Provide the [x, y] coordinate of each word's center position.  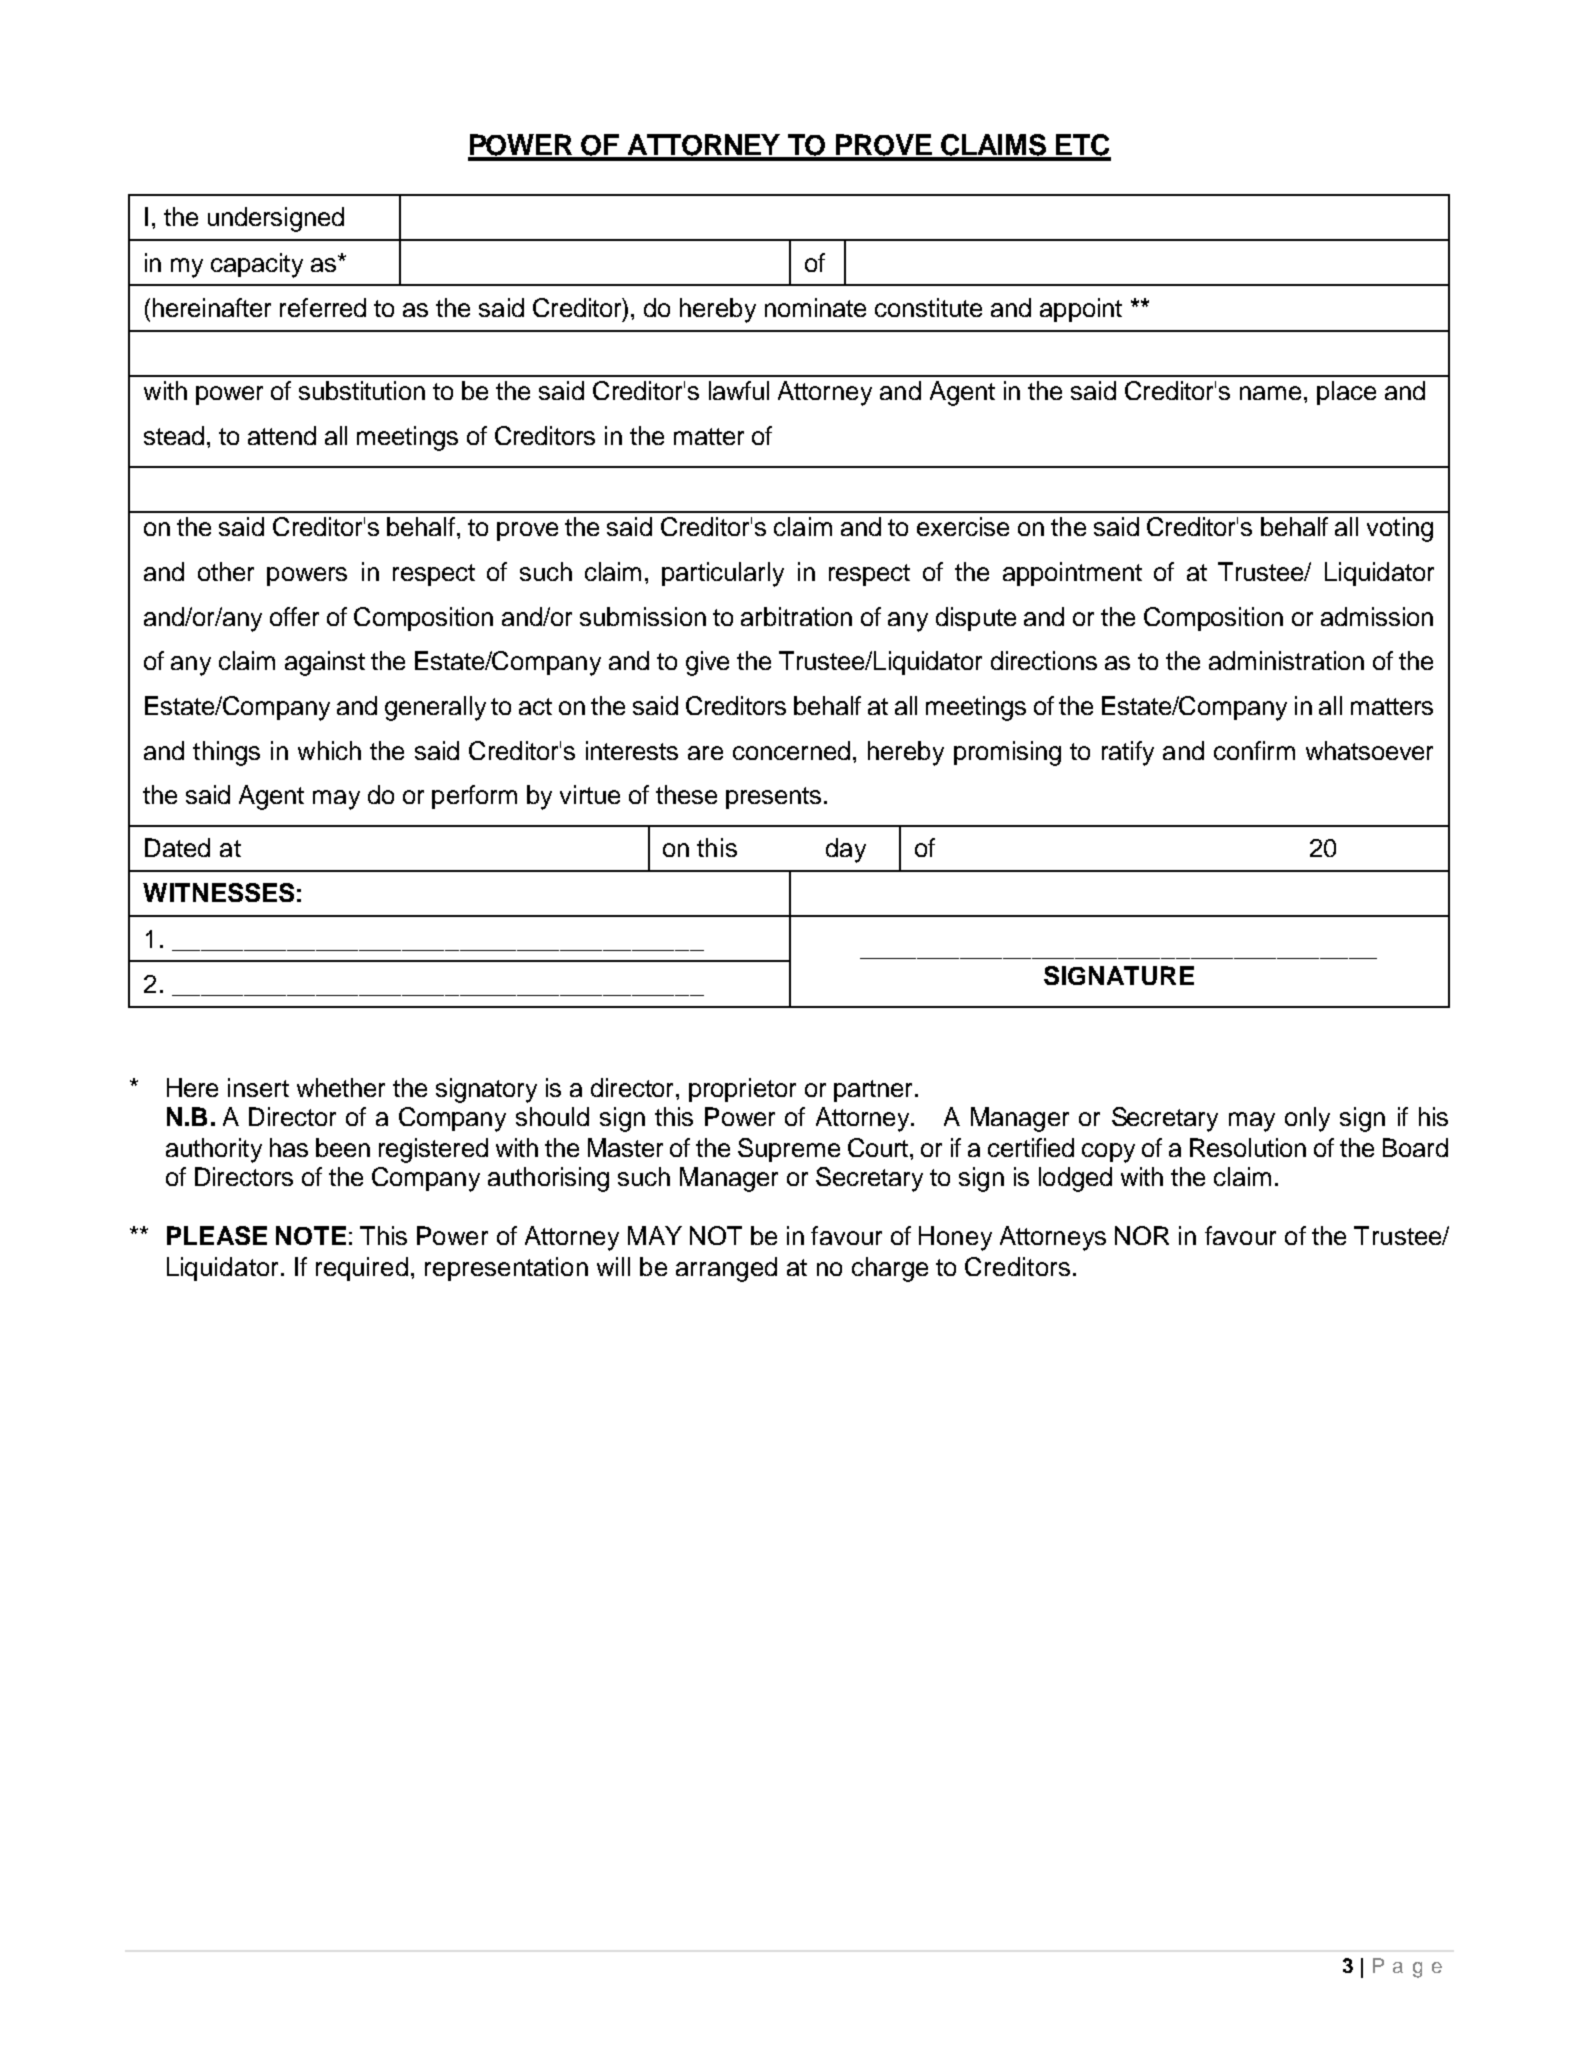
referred [323, 307]
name [1270, 393]
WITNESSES [218, 892]
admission [1377, 616]
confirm [1254, 750]
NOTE [311, 1235]
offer [294, 616]
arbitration [796, 616]
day [846, 850]
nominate [815, 307]
